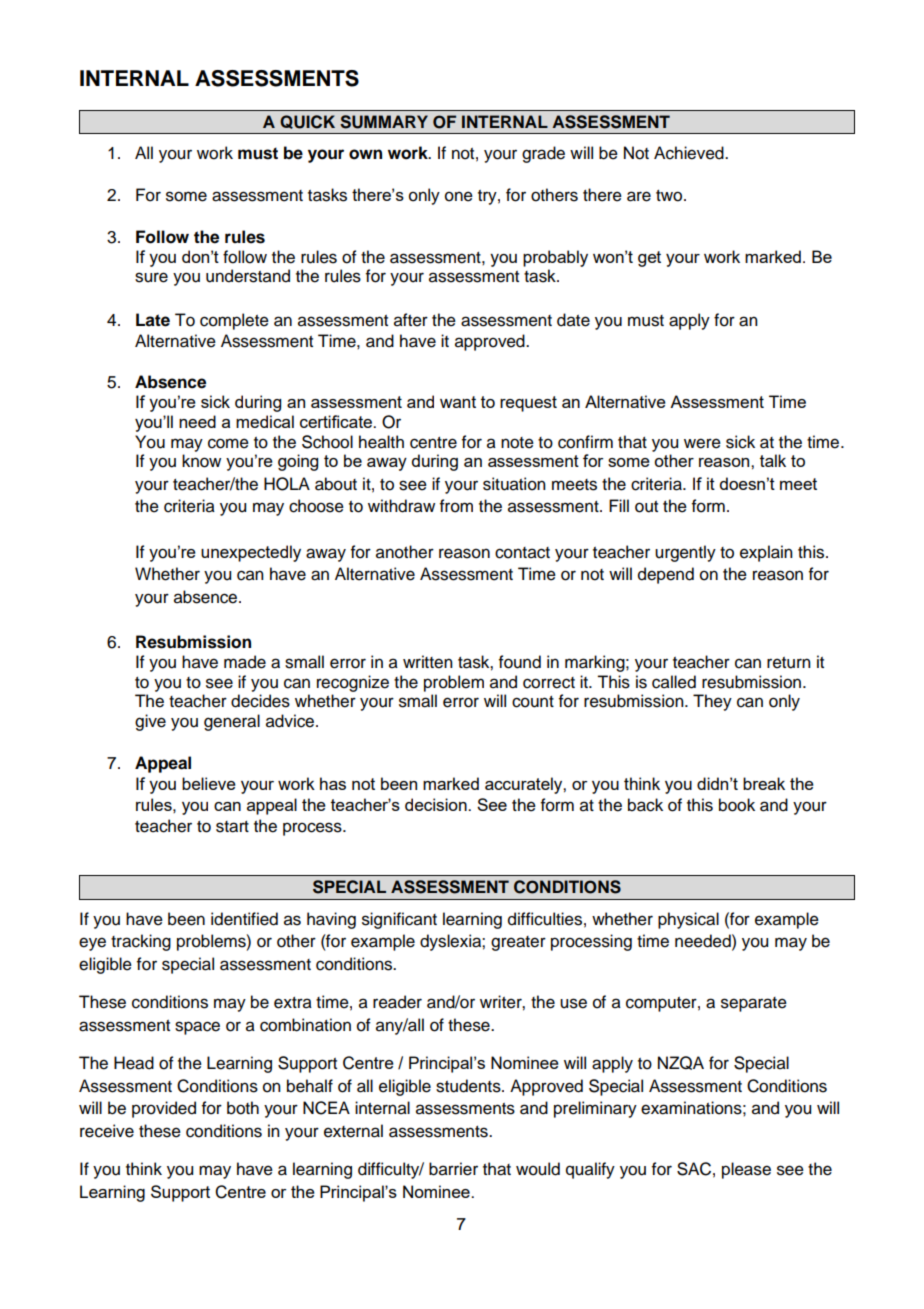 The image size is (924, 1309). What do you see at coordinates (453, 1169) in the image?
I see `barrier` at bounding box center [453, 1169].
